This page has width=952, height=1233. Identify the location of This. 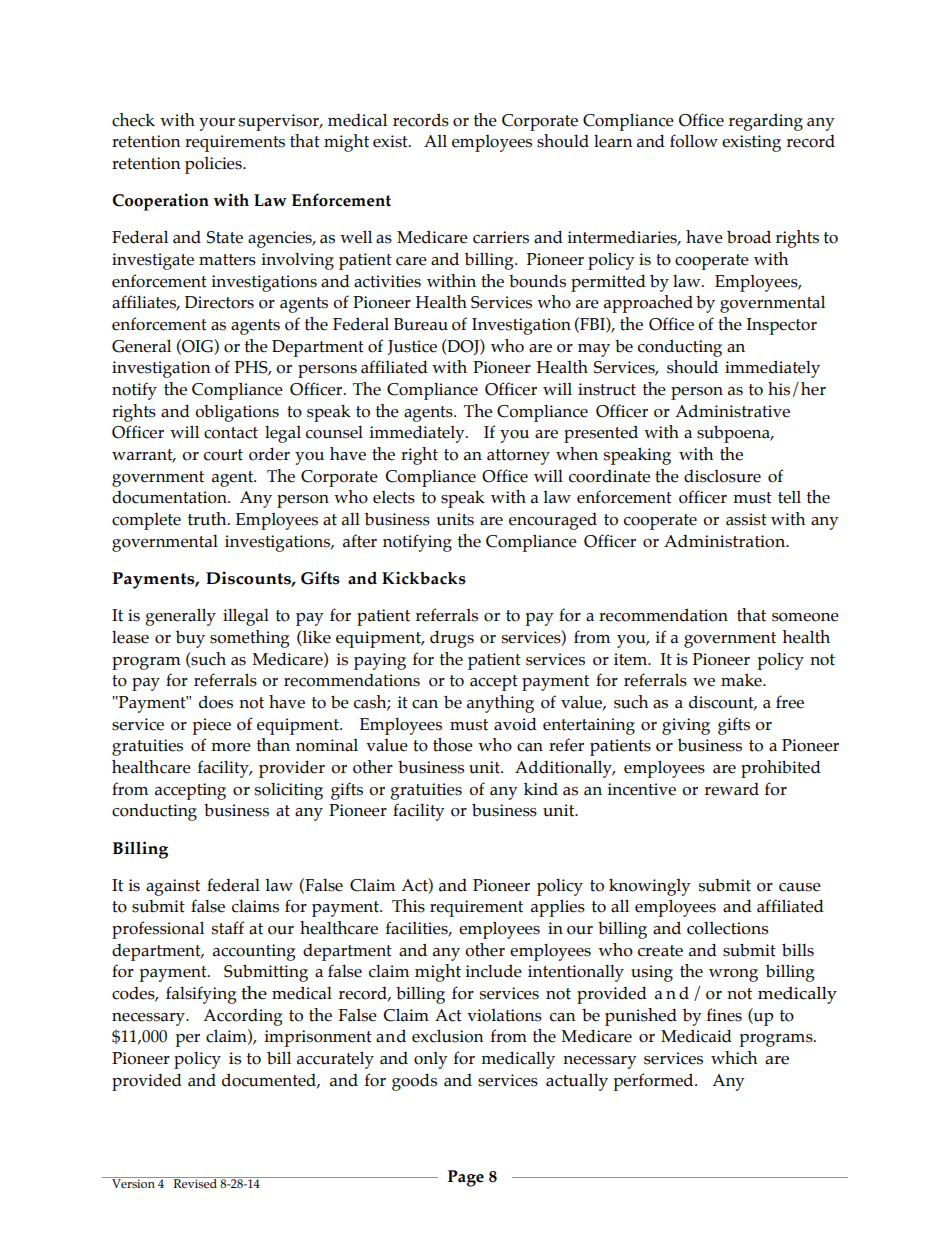
(408, 906).
